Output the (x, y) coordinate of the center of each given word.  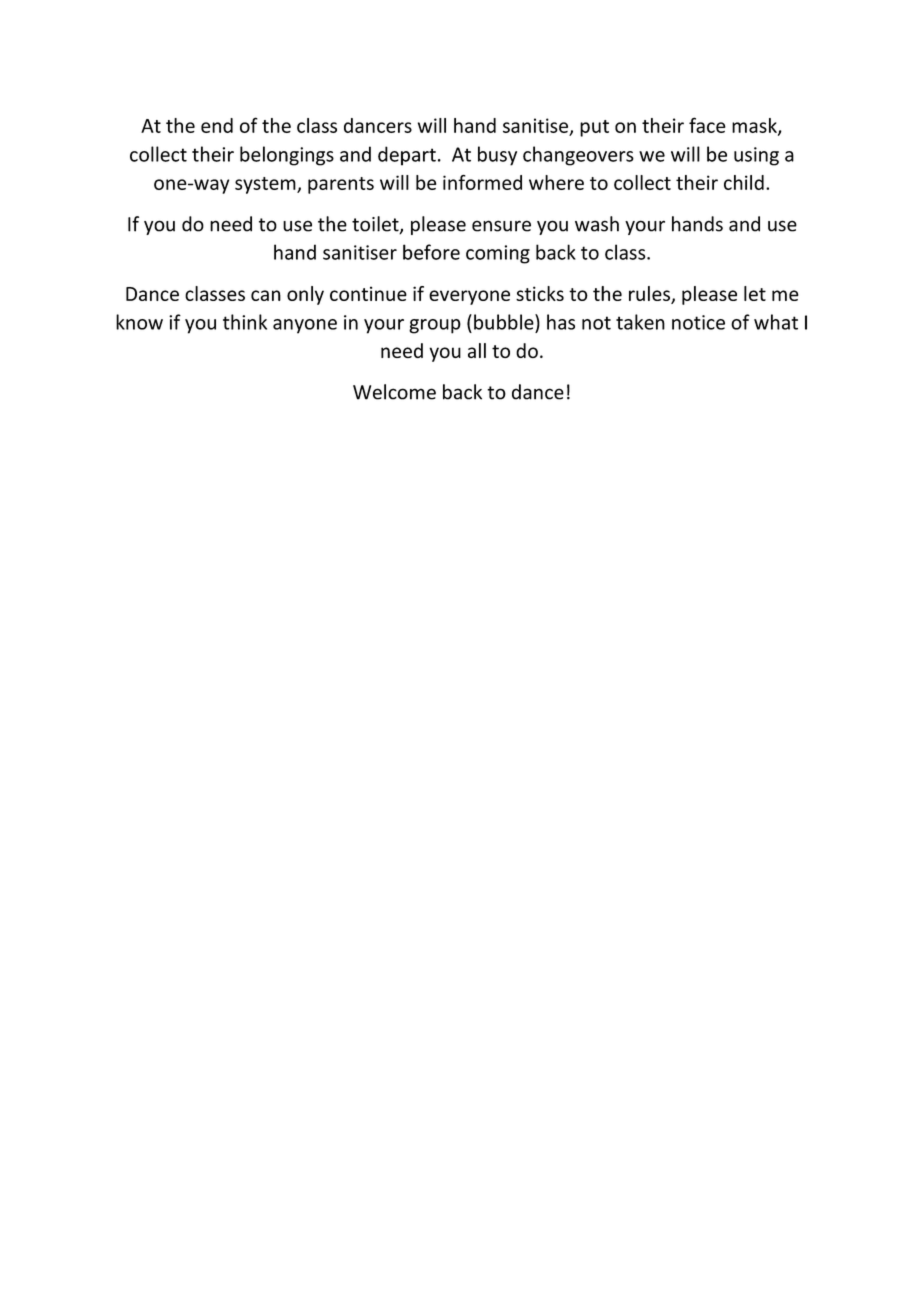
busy (497, 156)
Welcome (394, 392)
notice (698, 322)
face (707, 125)
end (217, 125)
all (477, 350)
